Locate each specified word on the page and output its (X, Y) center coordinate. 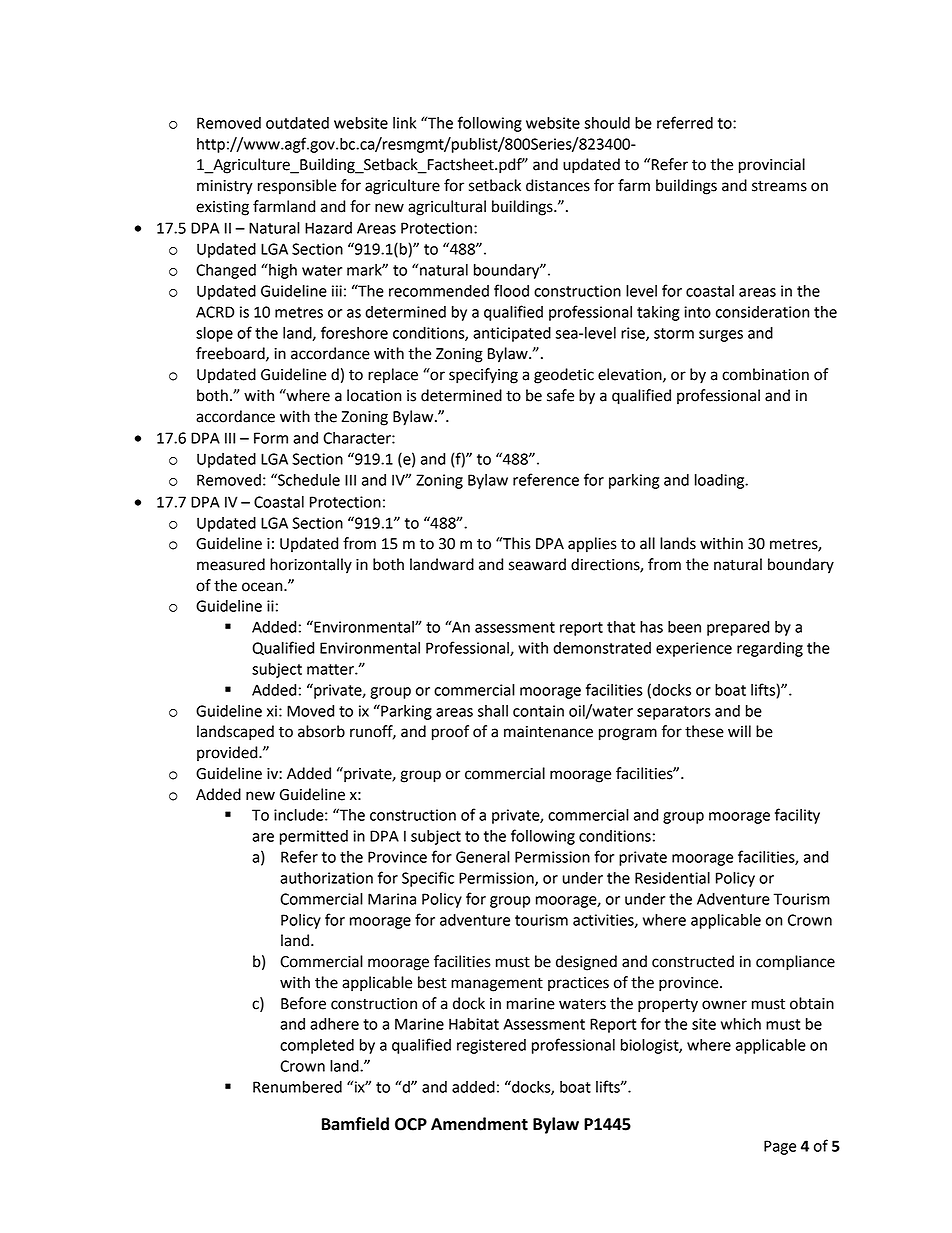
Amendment (479, 1124)
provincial (772, 166)
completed (317, 1046)
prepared (738, 628)
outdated (297, 123)
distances (558, 185)
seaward (537, 564)
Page (780, 1147)
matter (331, 669)
